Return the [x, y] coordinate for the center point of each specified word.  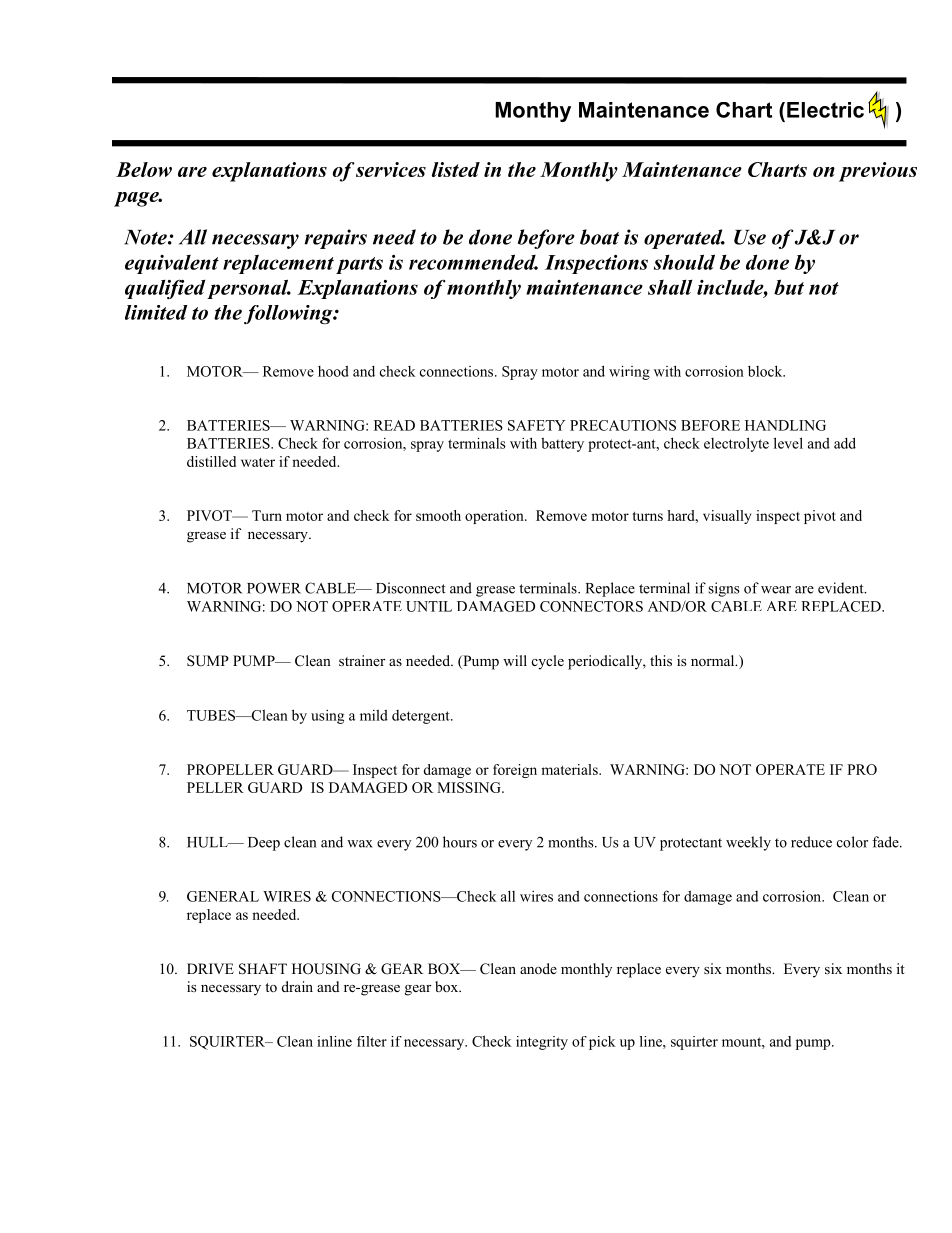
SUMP [208, 661]
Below [144, 169]
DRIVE [210, 968]
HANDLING [785, 425]
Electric [825, 110]
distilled [211, 461]
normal [714, 660]
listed [456, 169]
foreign [515, 771]
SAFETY [536, 425]
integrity [542, 1043]
